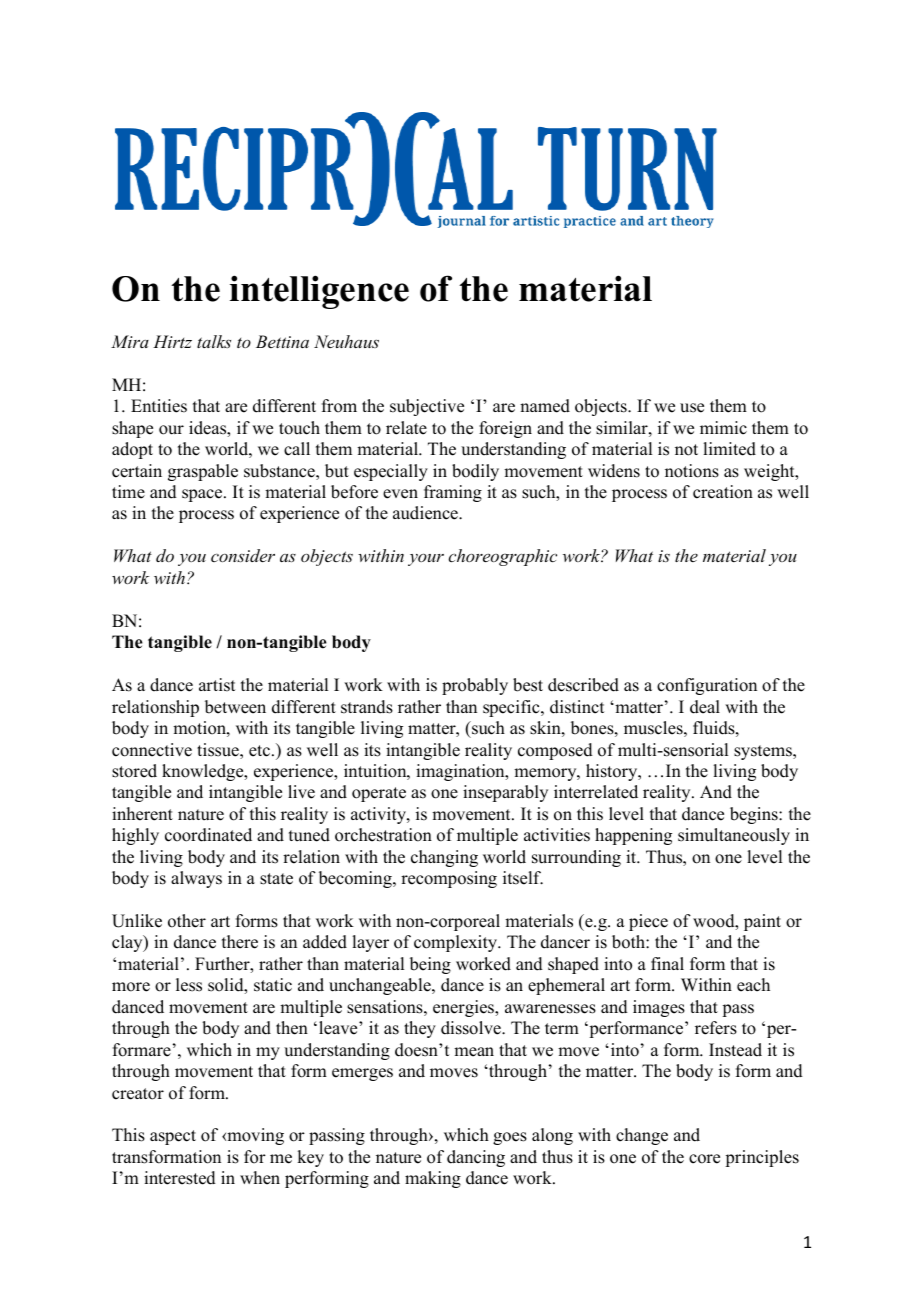  Describe the element at coordinates (235, 707) in the screenshot. I see `between` at that location.
